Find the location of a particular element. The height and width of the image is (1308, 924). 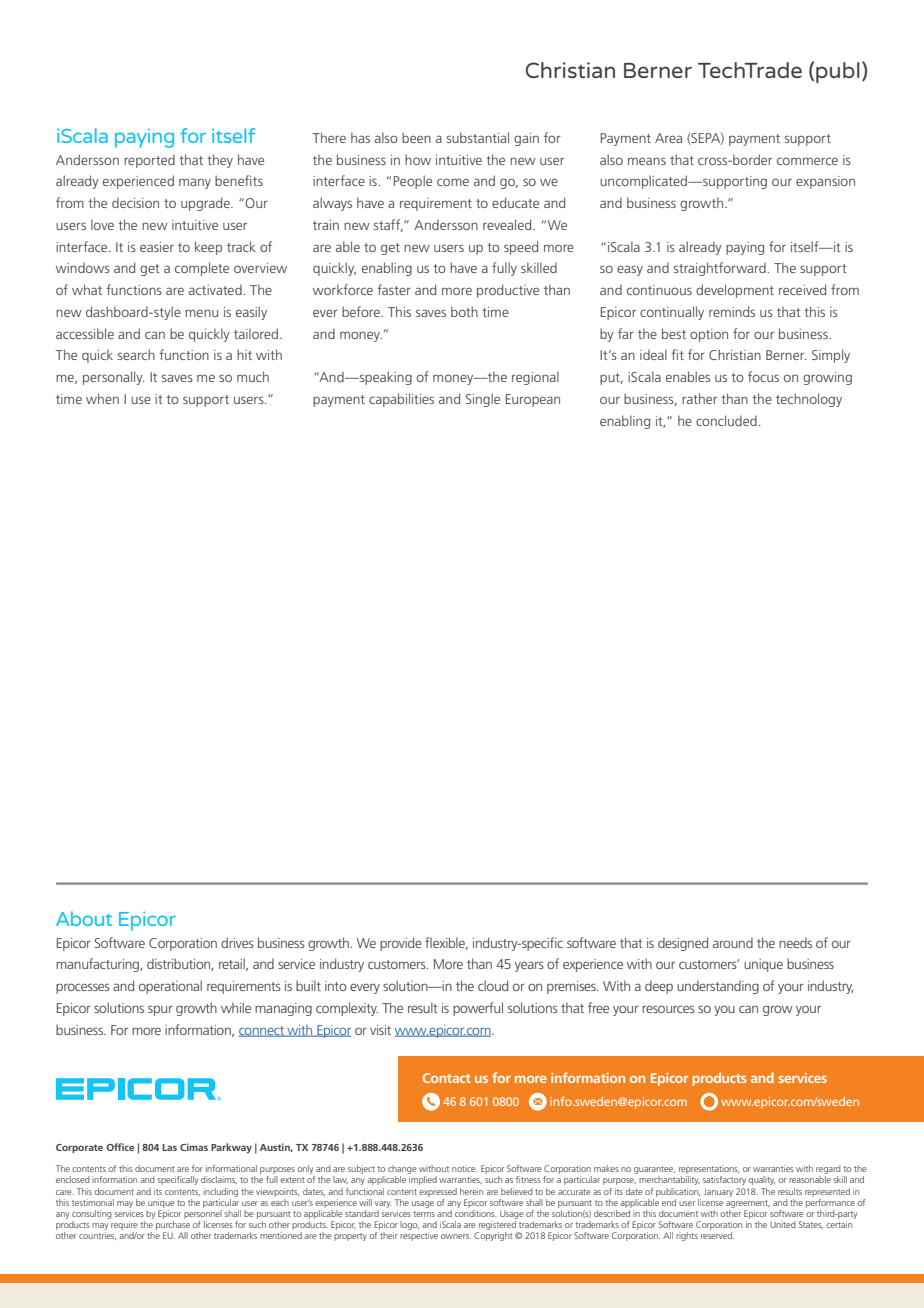

come is located at coordinates (453, 182).
